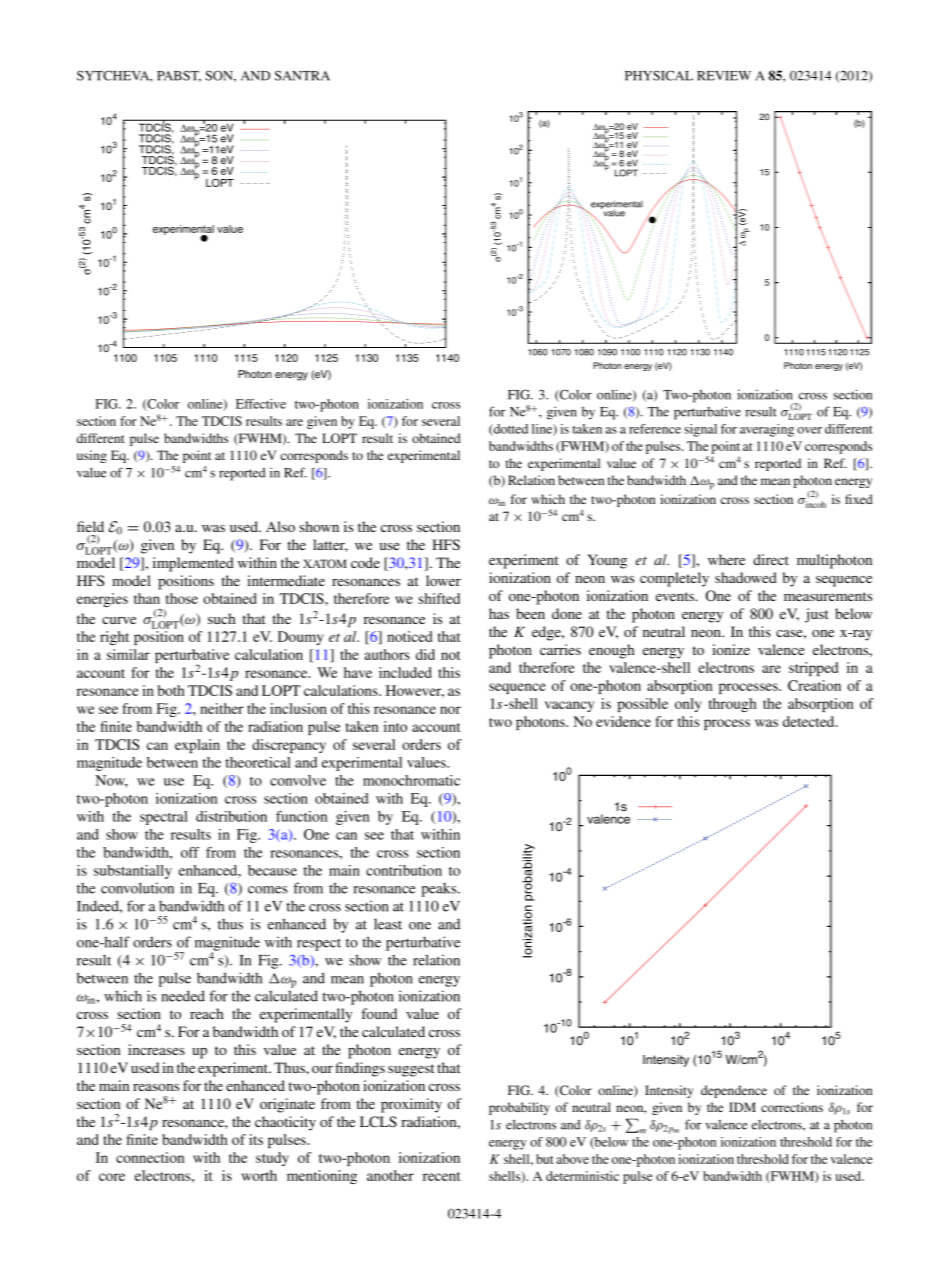 The height and width of the image is (1270, 952). Describe the element at coordinates (724, 76) in the image. I see `REVIEW` at that location.
